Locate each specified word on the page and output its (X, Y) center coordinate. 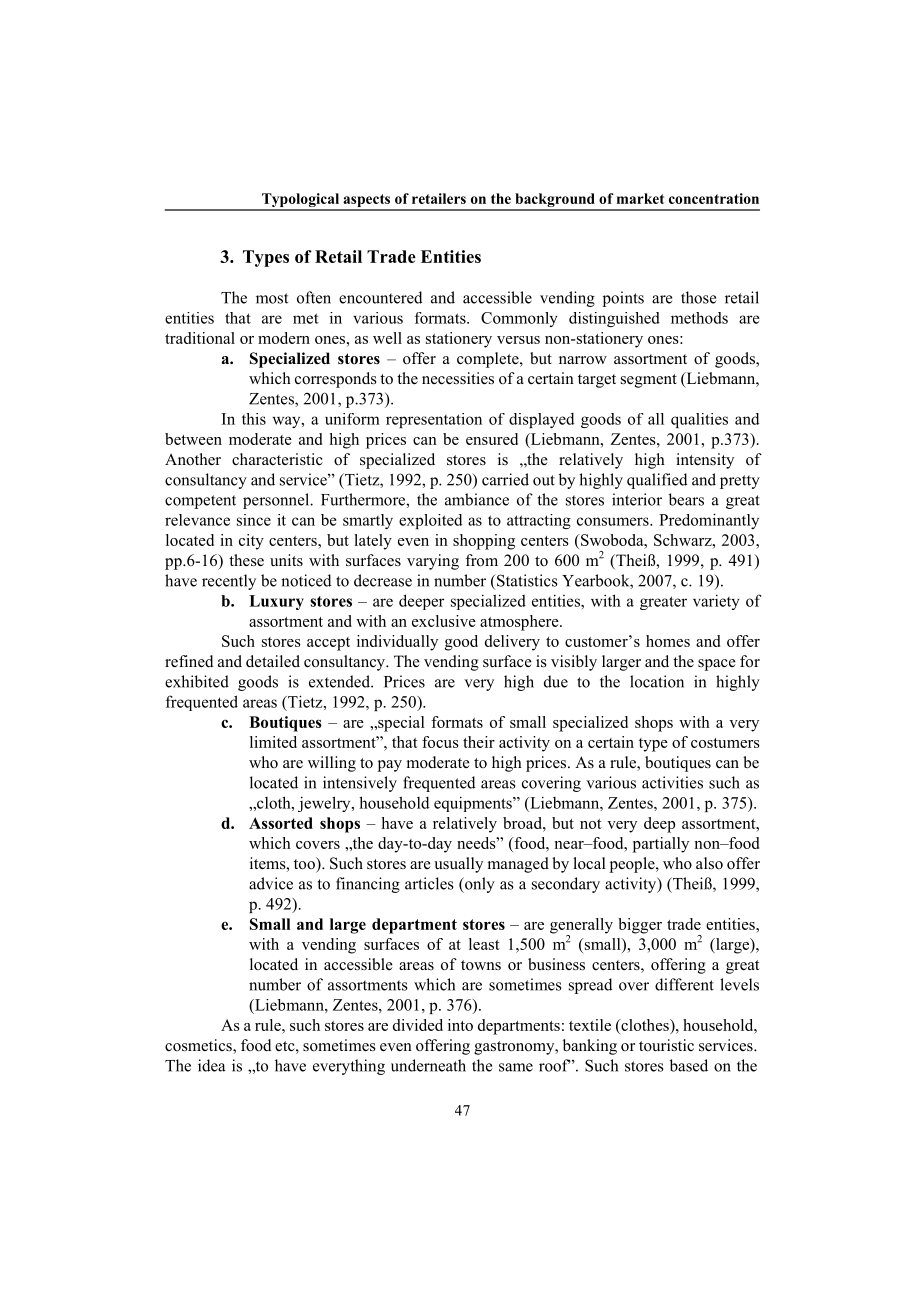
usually (458, 865)
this (254, 419)
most (272, 298)
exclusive (444, 621)
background (555, 201)
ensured (492, 439)
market (640, 198)
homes (668, 641)
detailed (273, 661)
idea (212, 1065)
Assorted (281, 823)
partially (661, 845)
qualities (699, 420)
